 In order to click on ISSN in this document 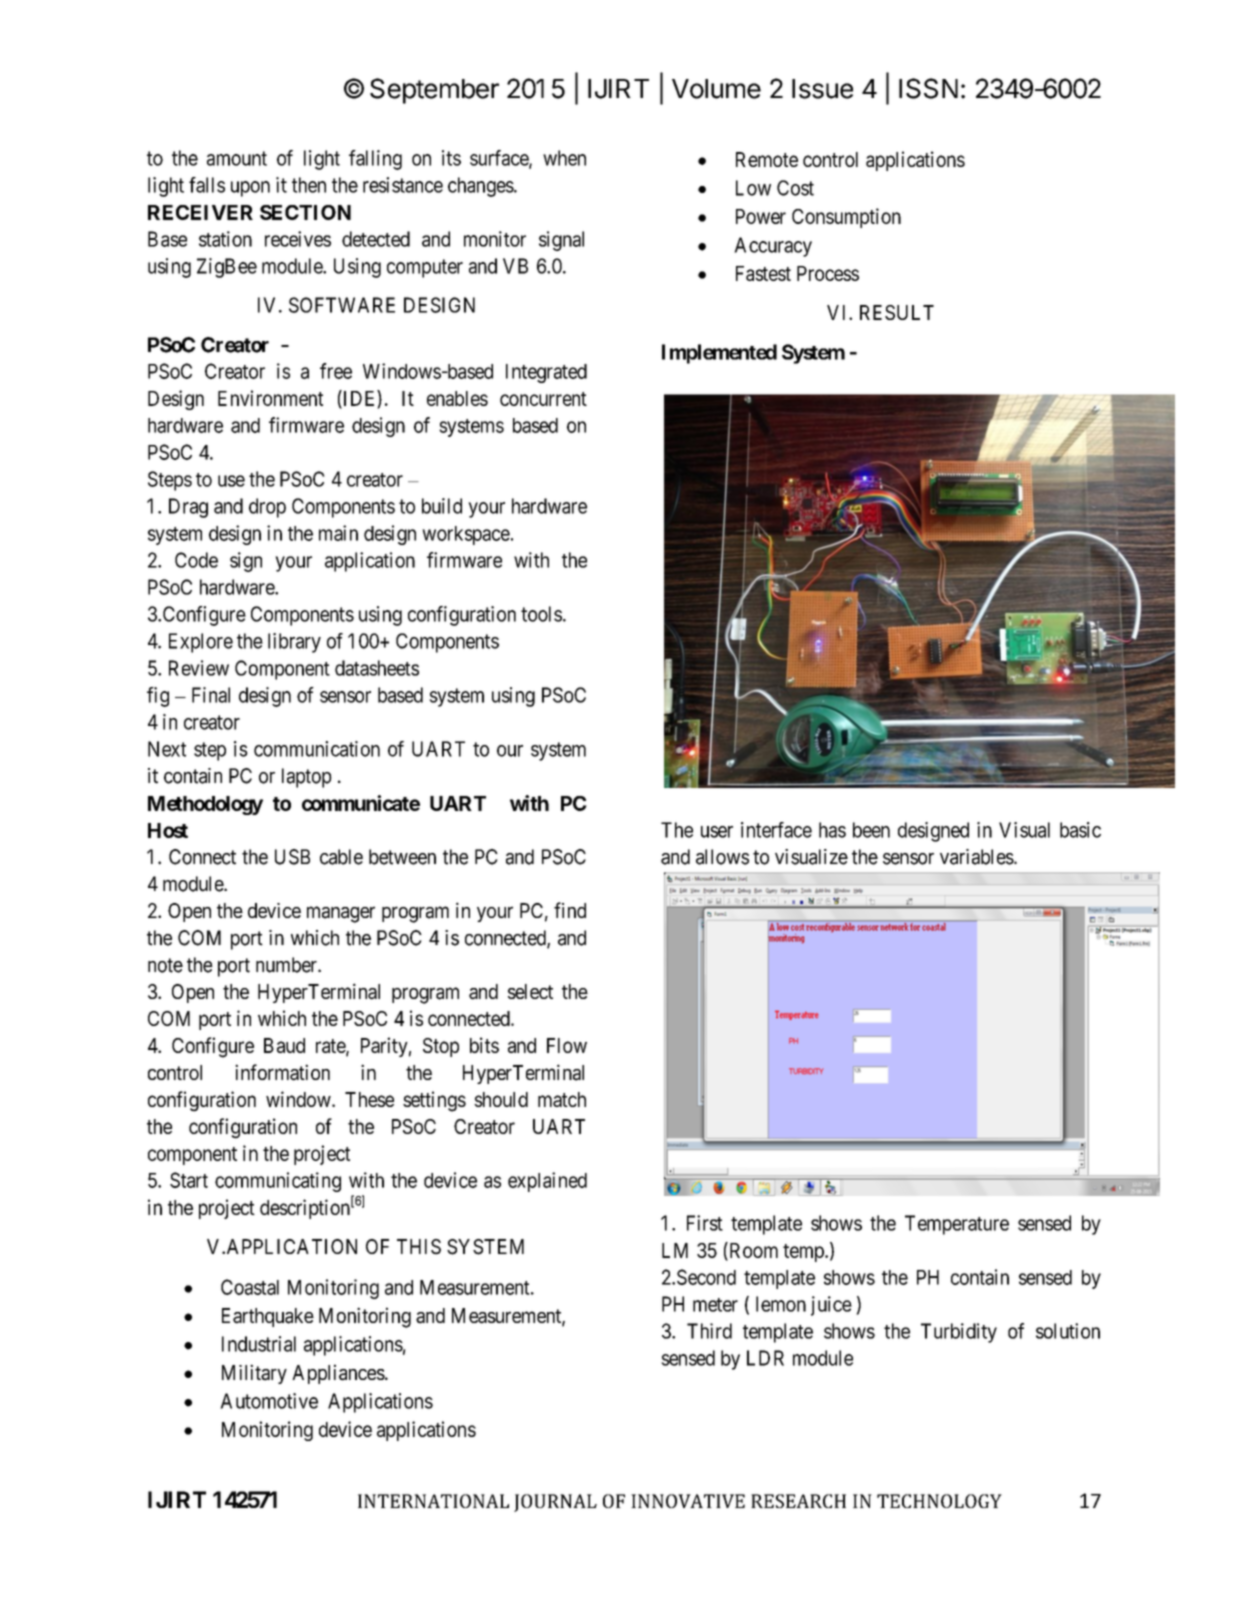, I will do `click(928, 88)`.
